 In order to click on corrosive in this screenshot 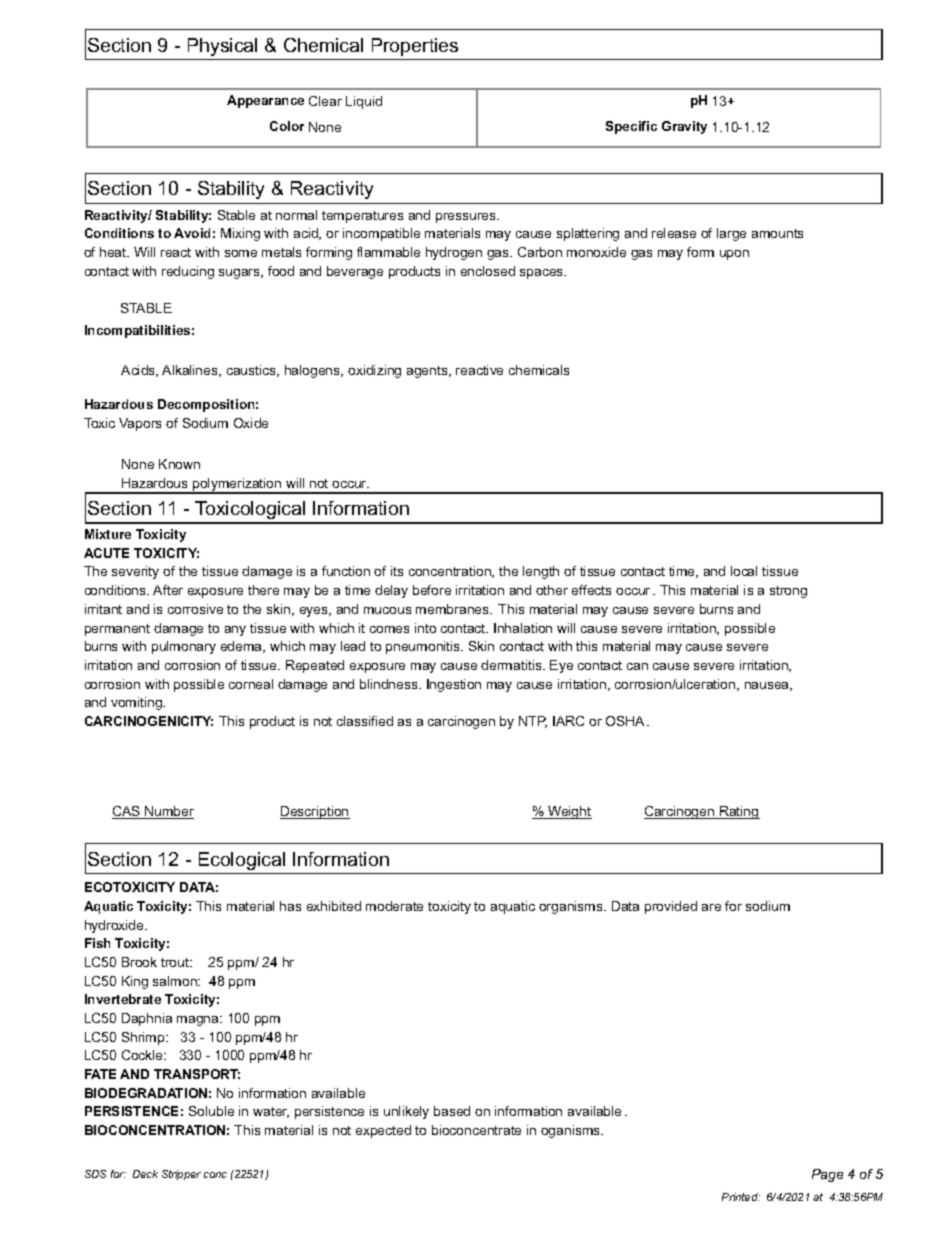, I will do `click(195, 609)`.
